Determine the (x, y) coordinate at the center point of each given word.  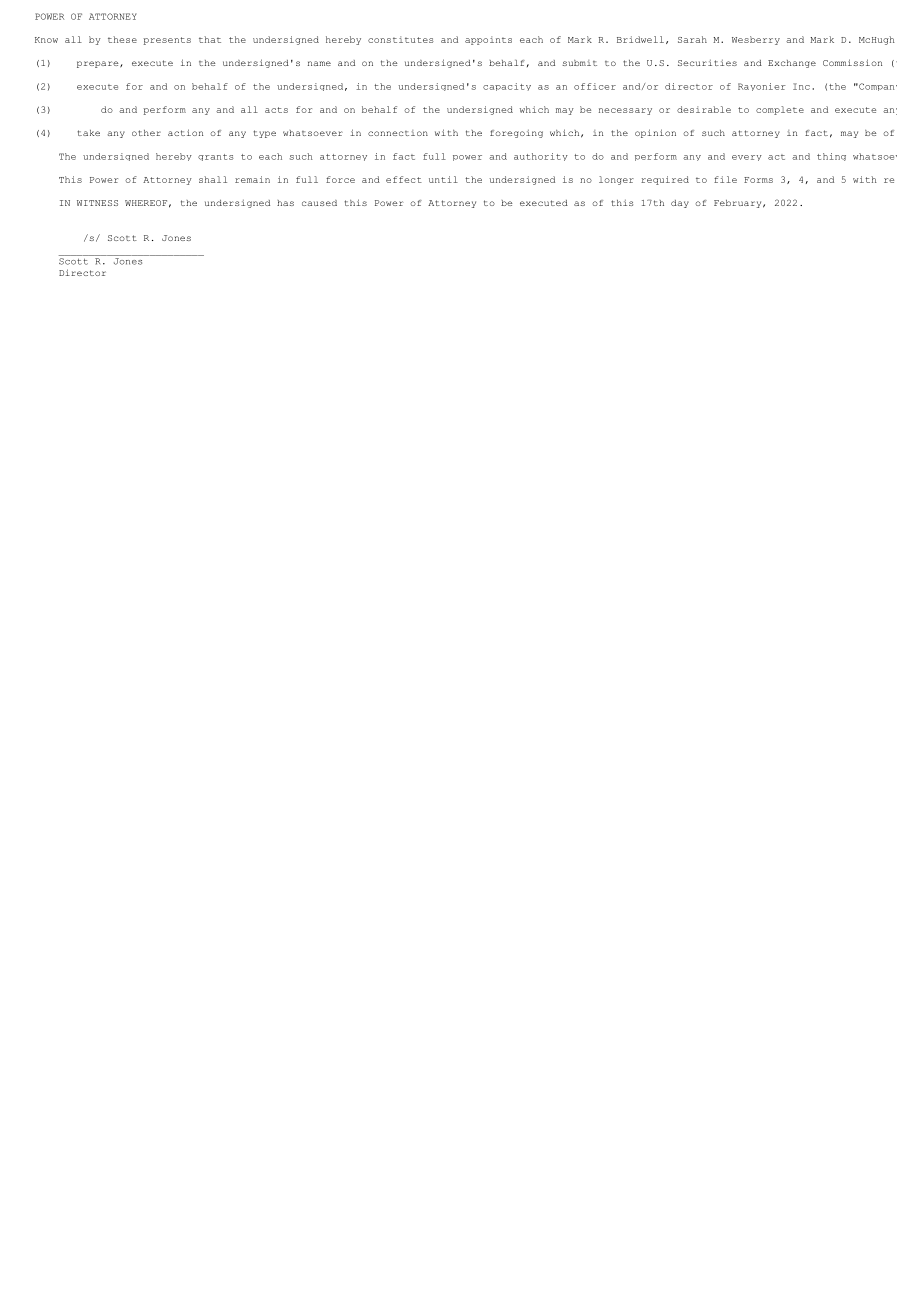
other (146, 133)
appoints (488, 40)
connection (398, 133)
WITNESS (97, 203)
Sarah (692, 39)
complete (780, 110)
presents (167, 41)
